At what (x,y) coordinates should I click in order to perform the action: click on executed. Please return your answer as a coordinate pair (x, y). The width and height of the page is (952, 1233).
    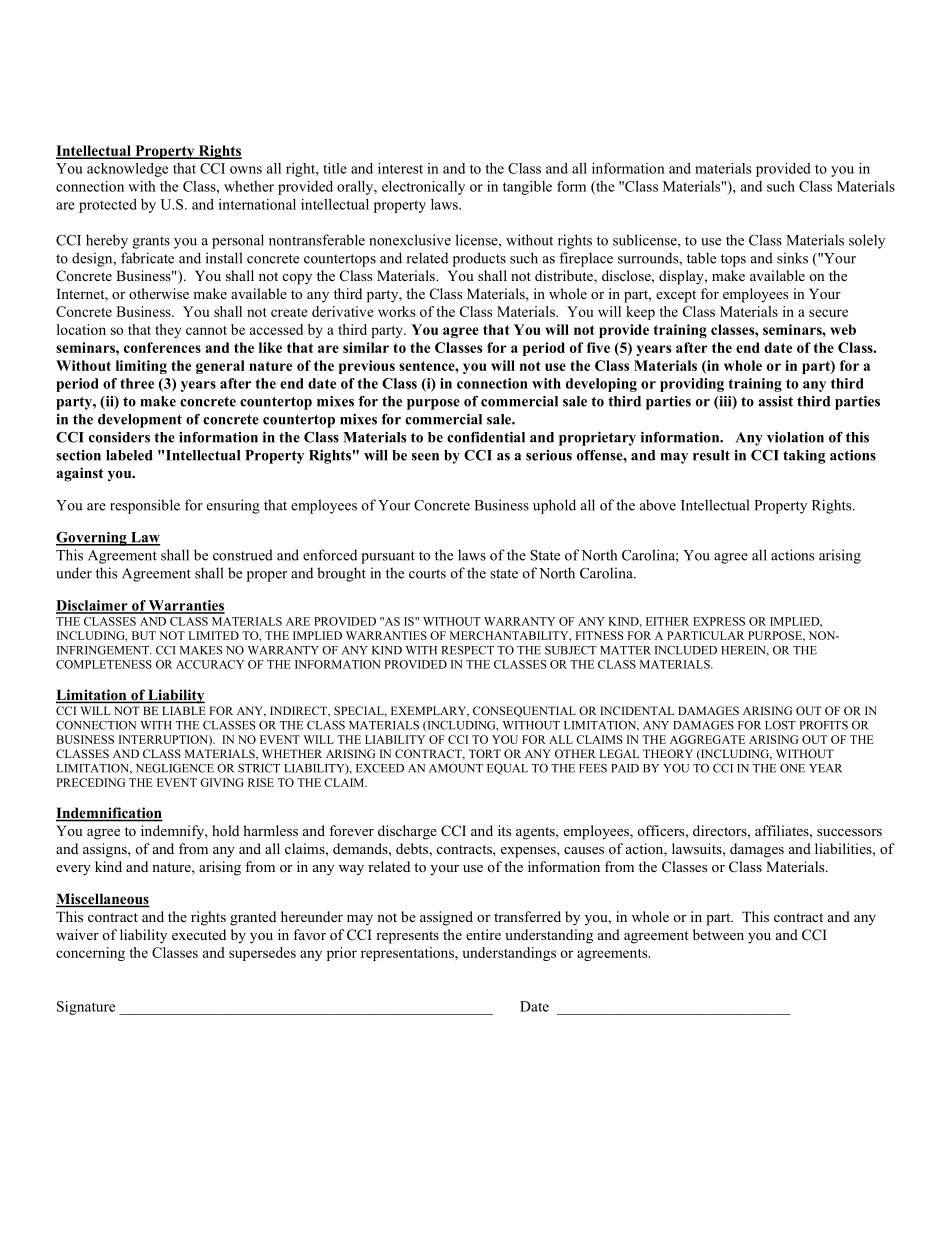
    Looking at the image, I should click on (199, 934).
